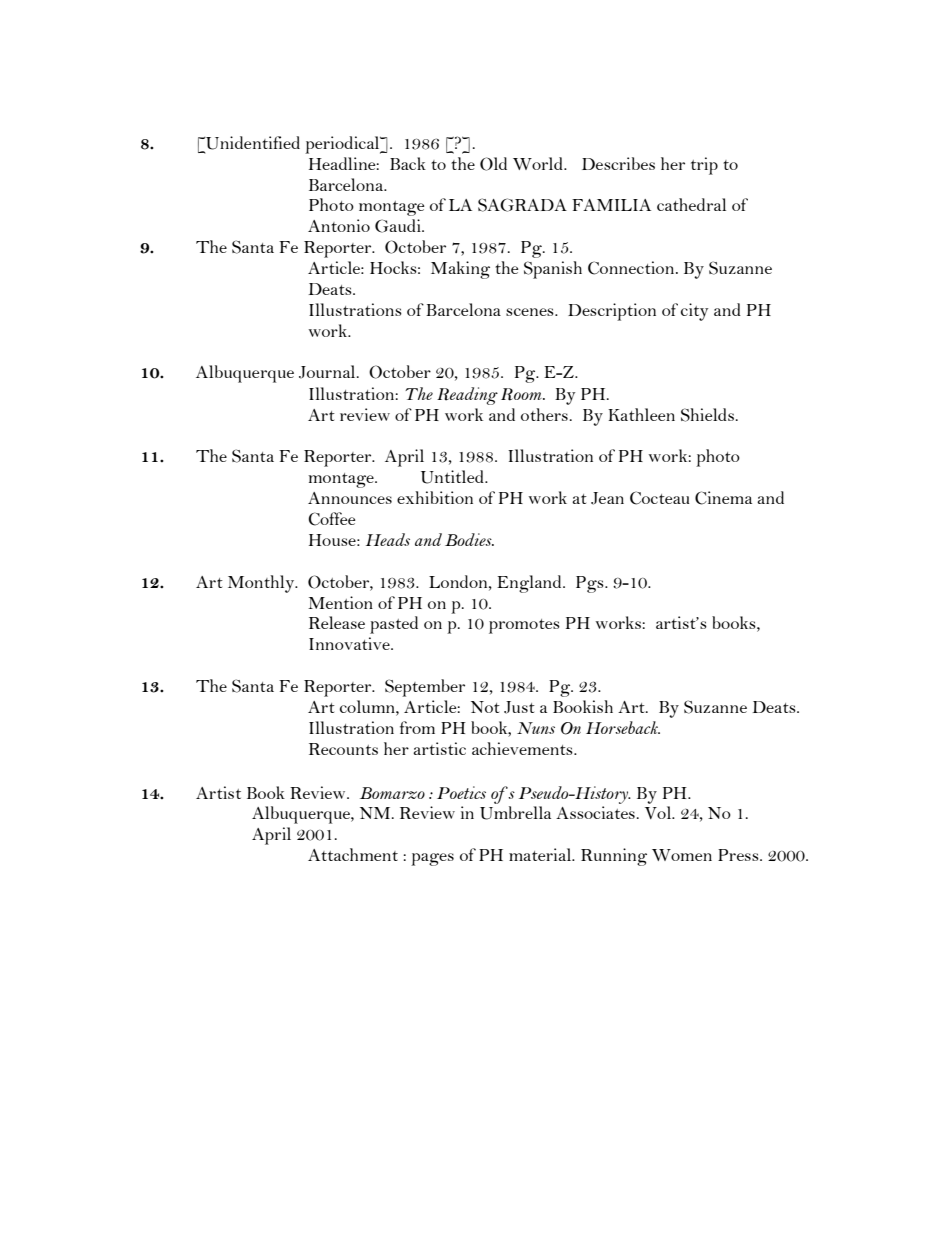  I want to click on trip, so click(704, 166).
